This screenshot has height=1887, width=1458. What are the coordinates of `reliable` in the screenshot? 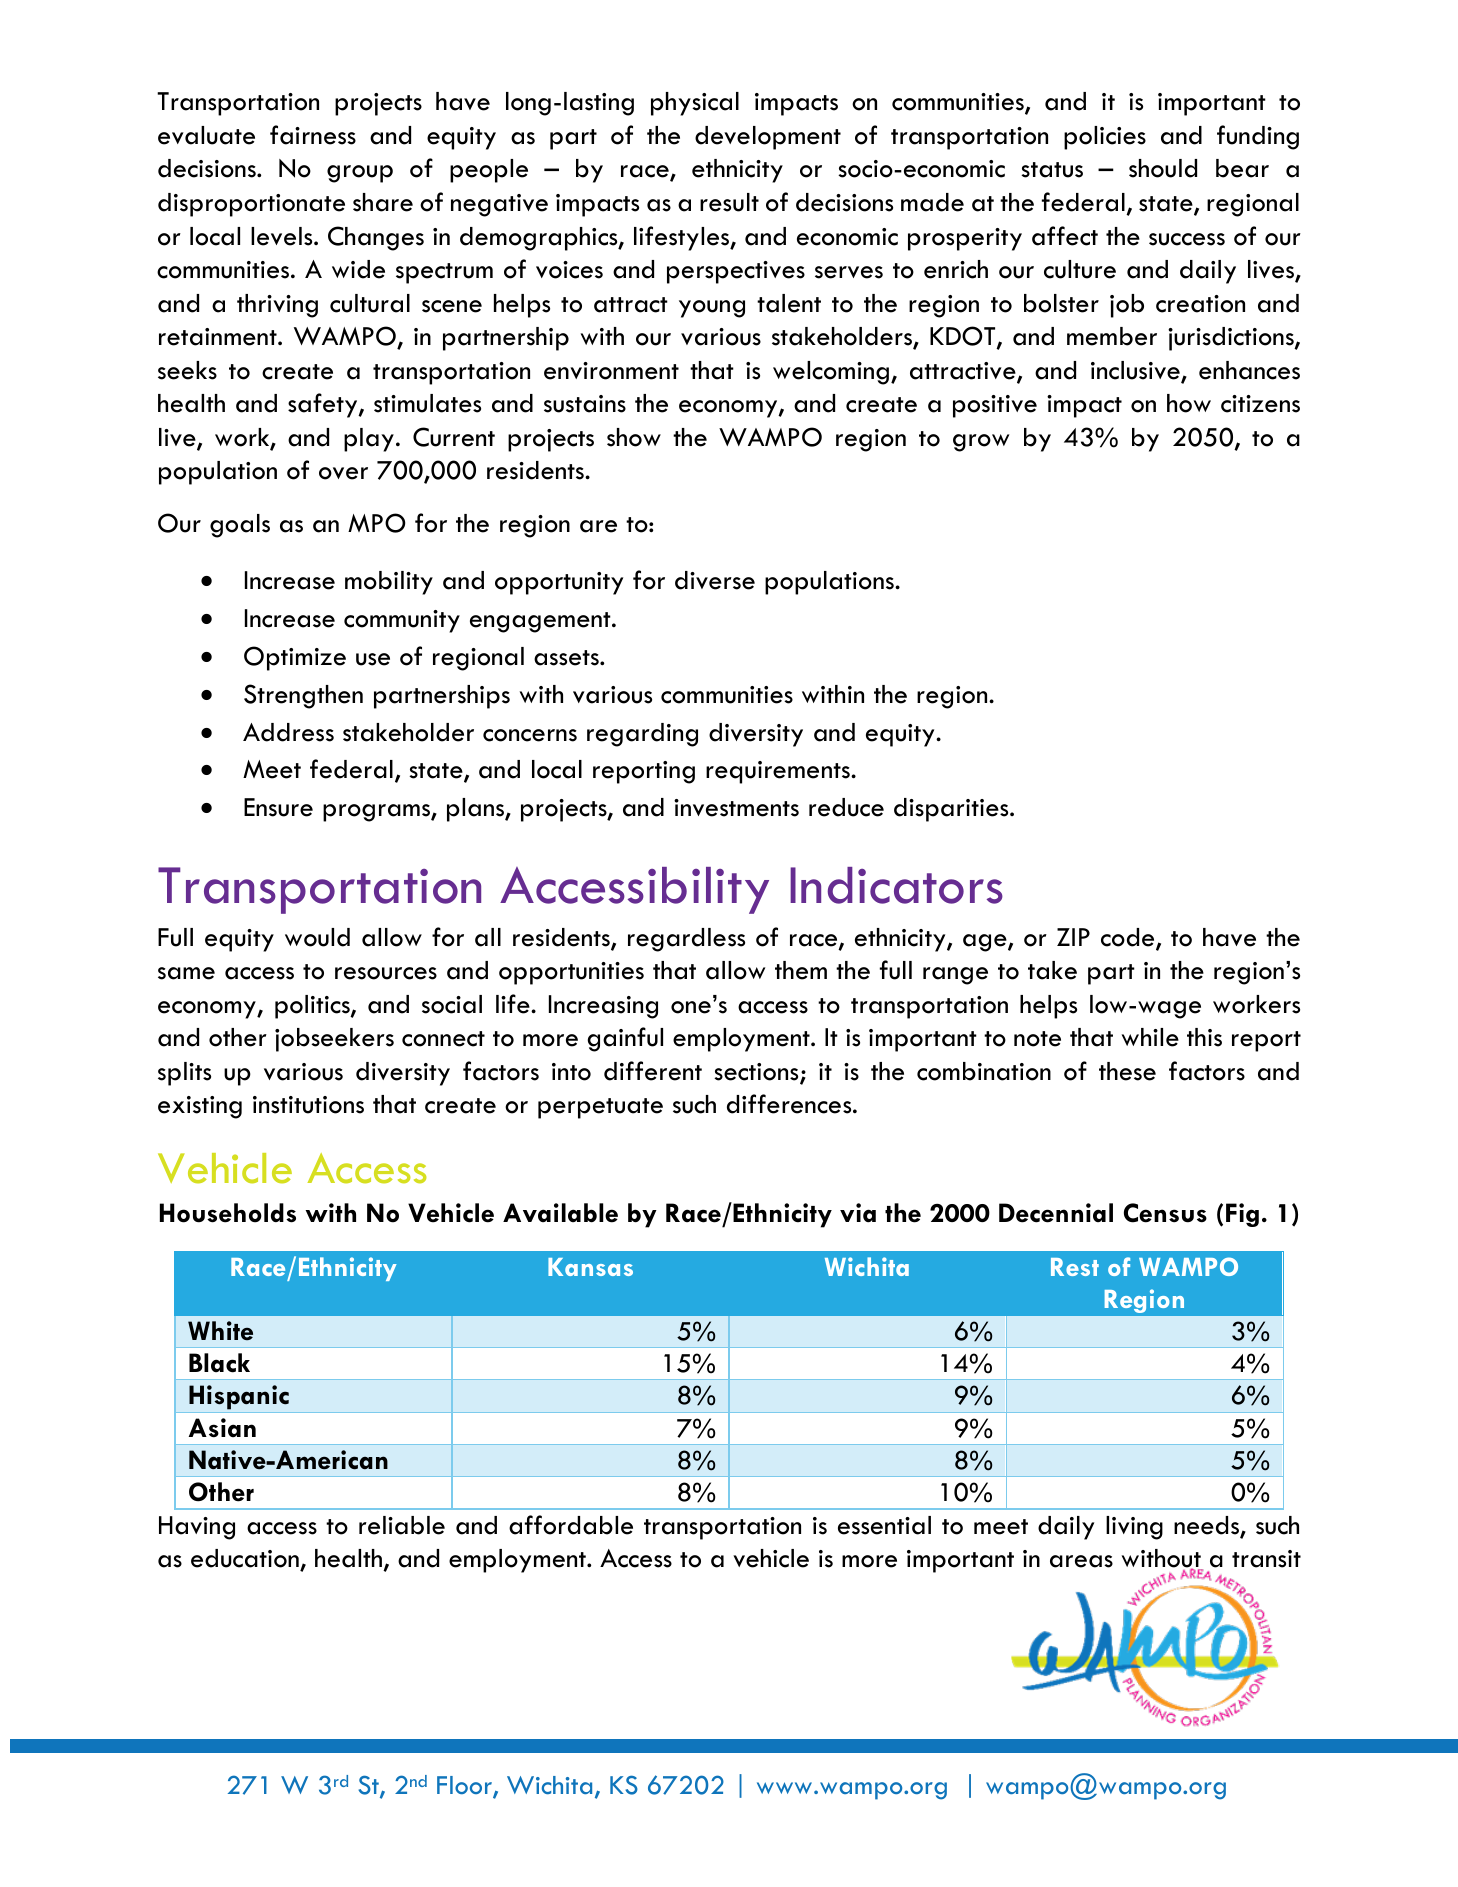 It's located at (402, 1525).
